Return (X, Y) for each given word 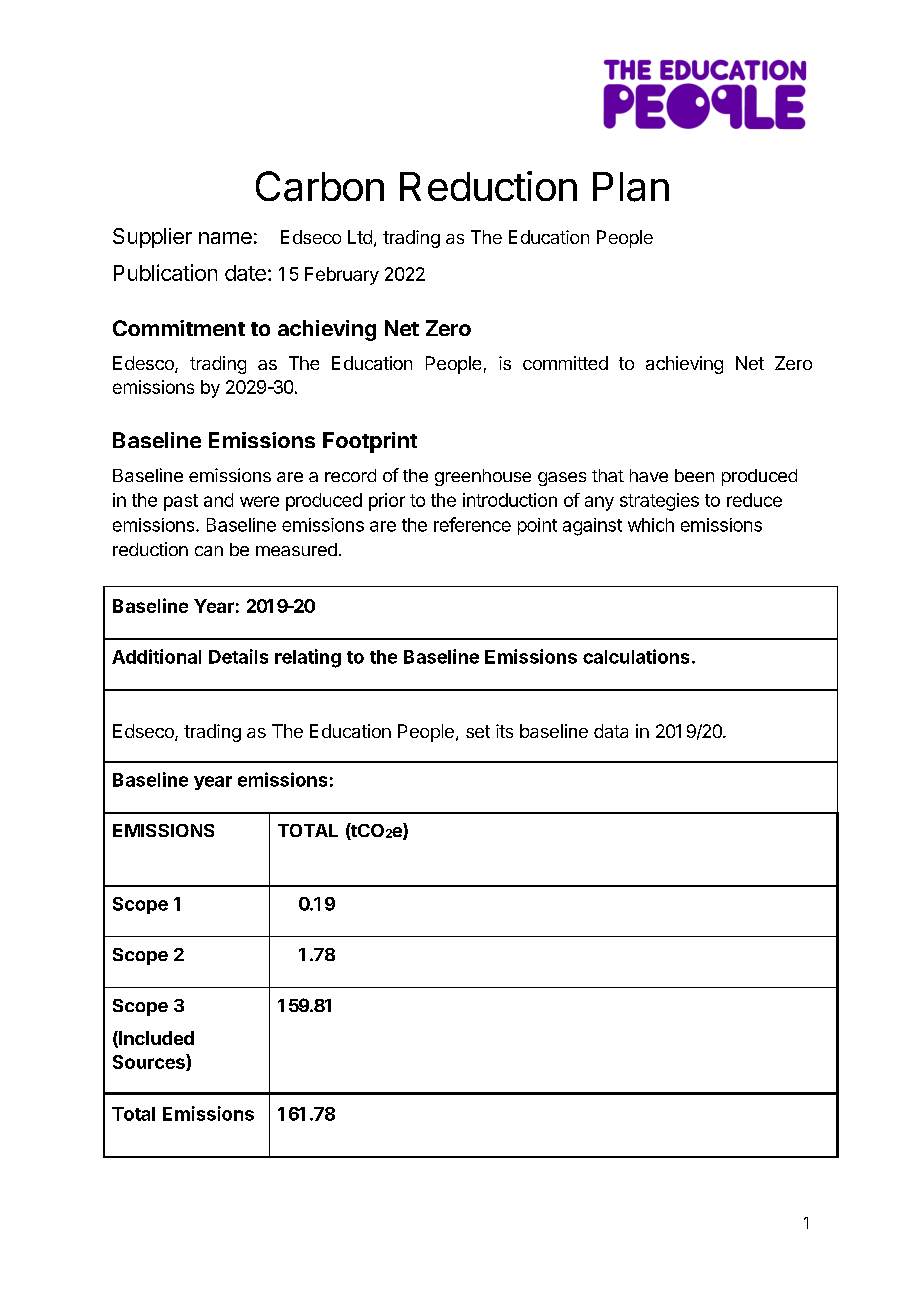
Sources (150, 1062)
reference (472, 524)
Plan (631, 187)
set (478, 731)
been (694, 475)
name (225, 238)
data (611, 731)
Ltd (360, 237)
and (218, 500)
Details (238, 656)
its (504, 731)
